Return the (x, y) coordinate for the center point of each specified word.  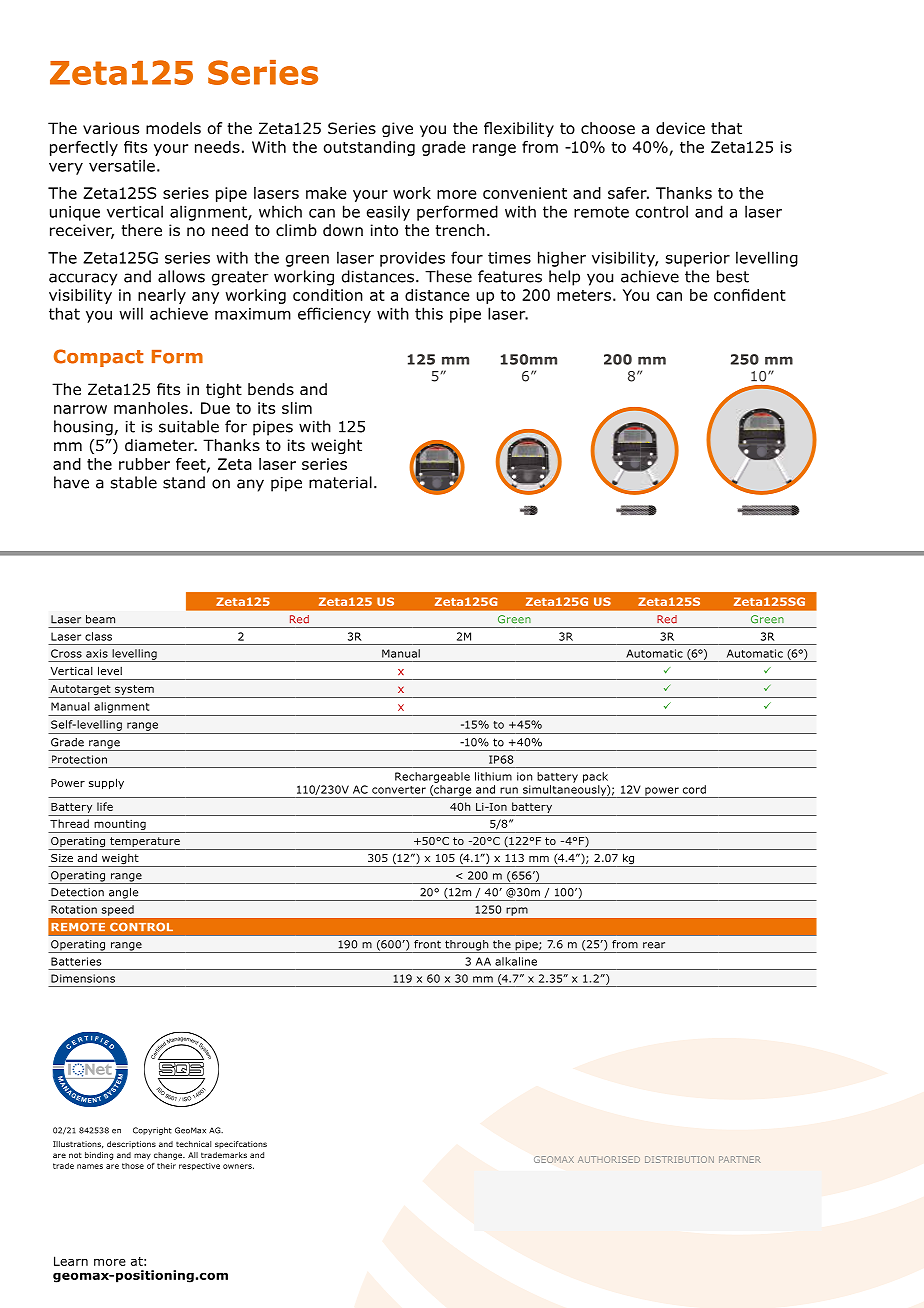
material (340, 482)
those (133, 1166)
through (467, 946)
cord (694, 789)
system (134, 690)
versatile (122, 165)
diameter (161, 445)
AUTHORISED (609, 1159)
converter (399, 790)
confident (750, 295)
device (680, 128)
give (397, 129)
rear (654, 945)
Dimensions (83, 978)
